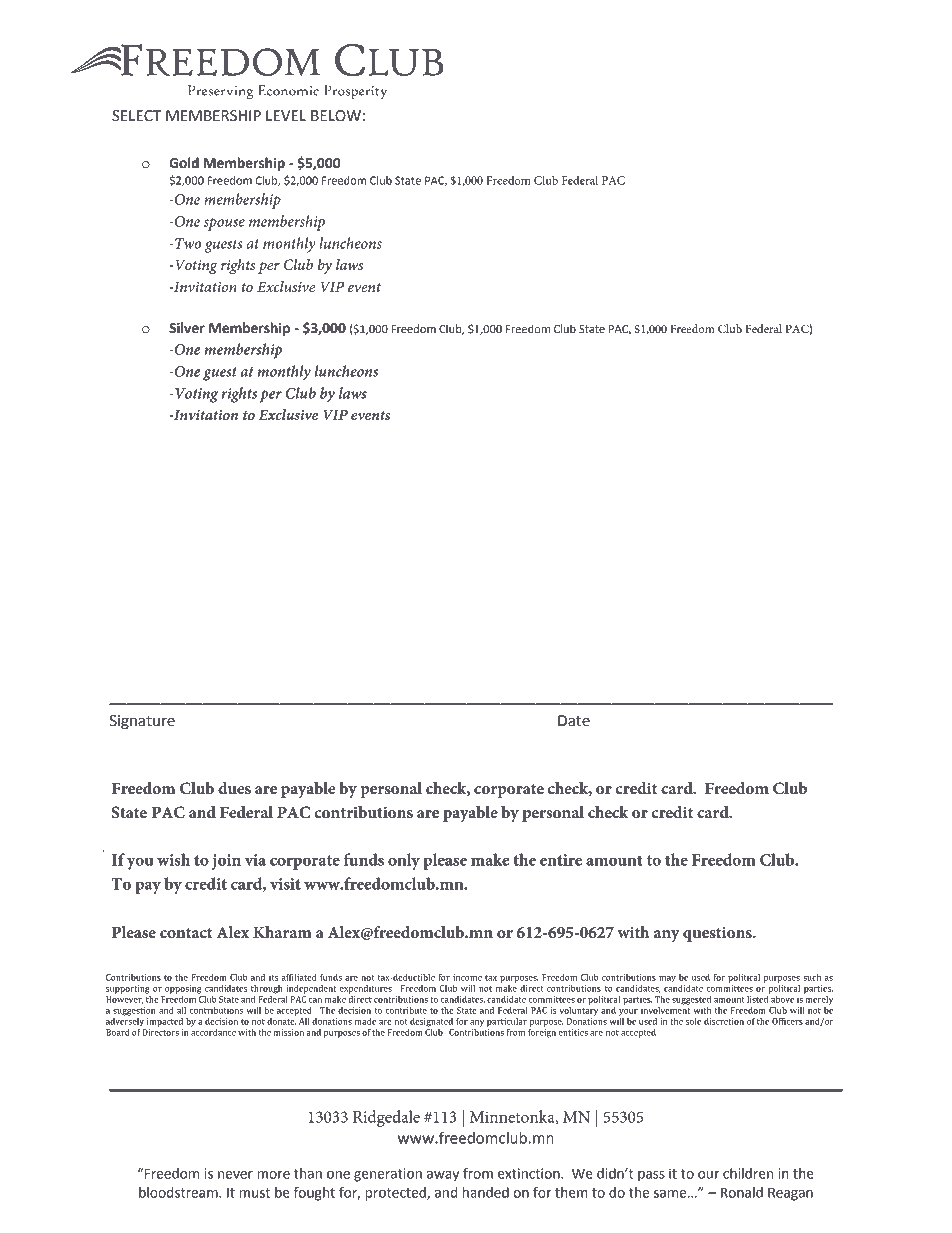 The height and width of the image is (1233, 952). Describe the element at coordinates (286, 115) in the image. I see `LEVEL` at that location.
